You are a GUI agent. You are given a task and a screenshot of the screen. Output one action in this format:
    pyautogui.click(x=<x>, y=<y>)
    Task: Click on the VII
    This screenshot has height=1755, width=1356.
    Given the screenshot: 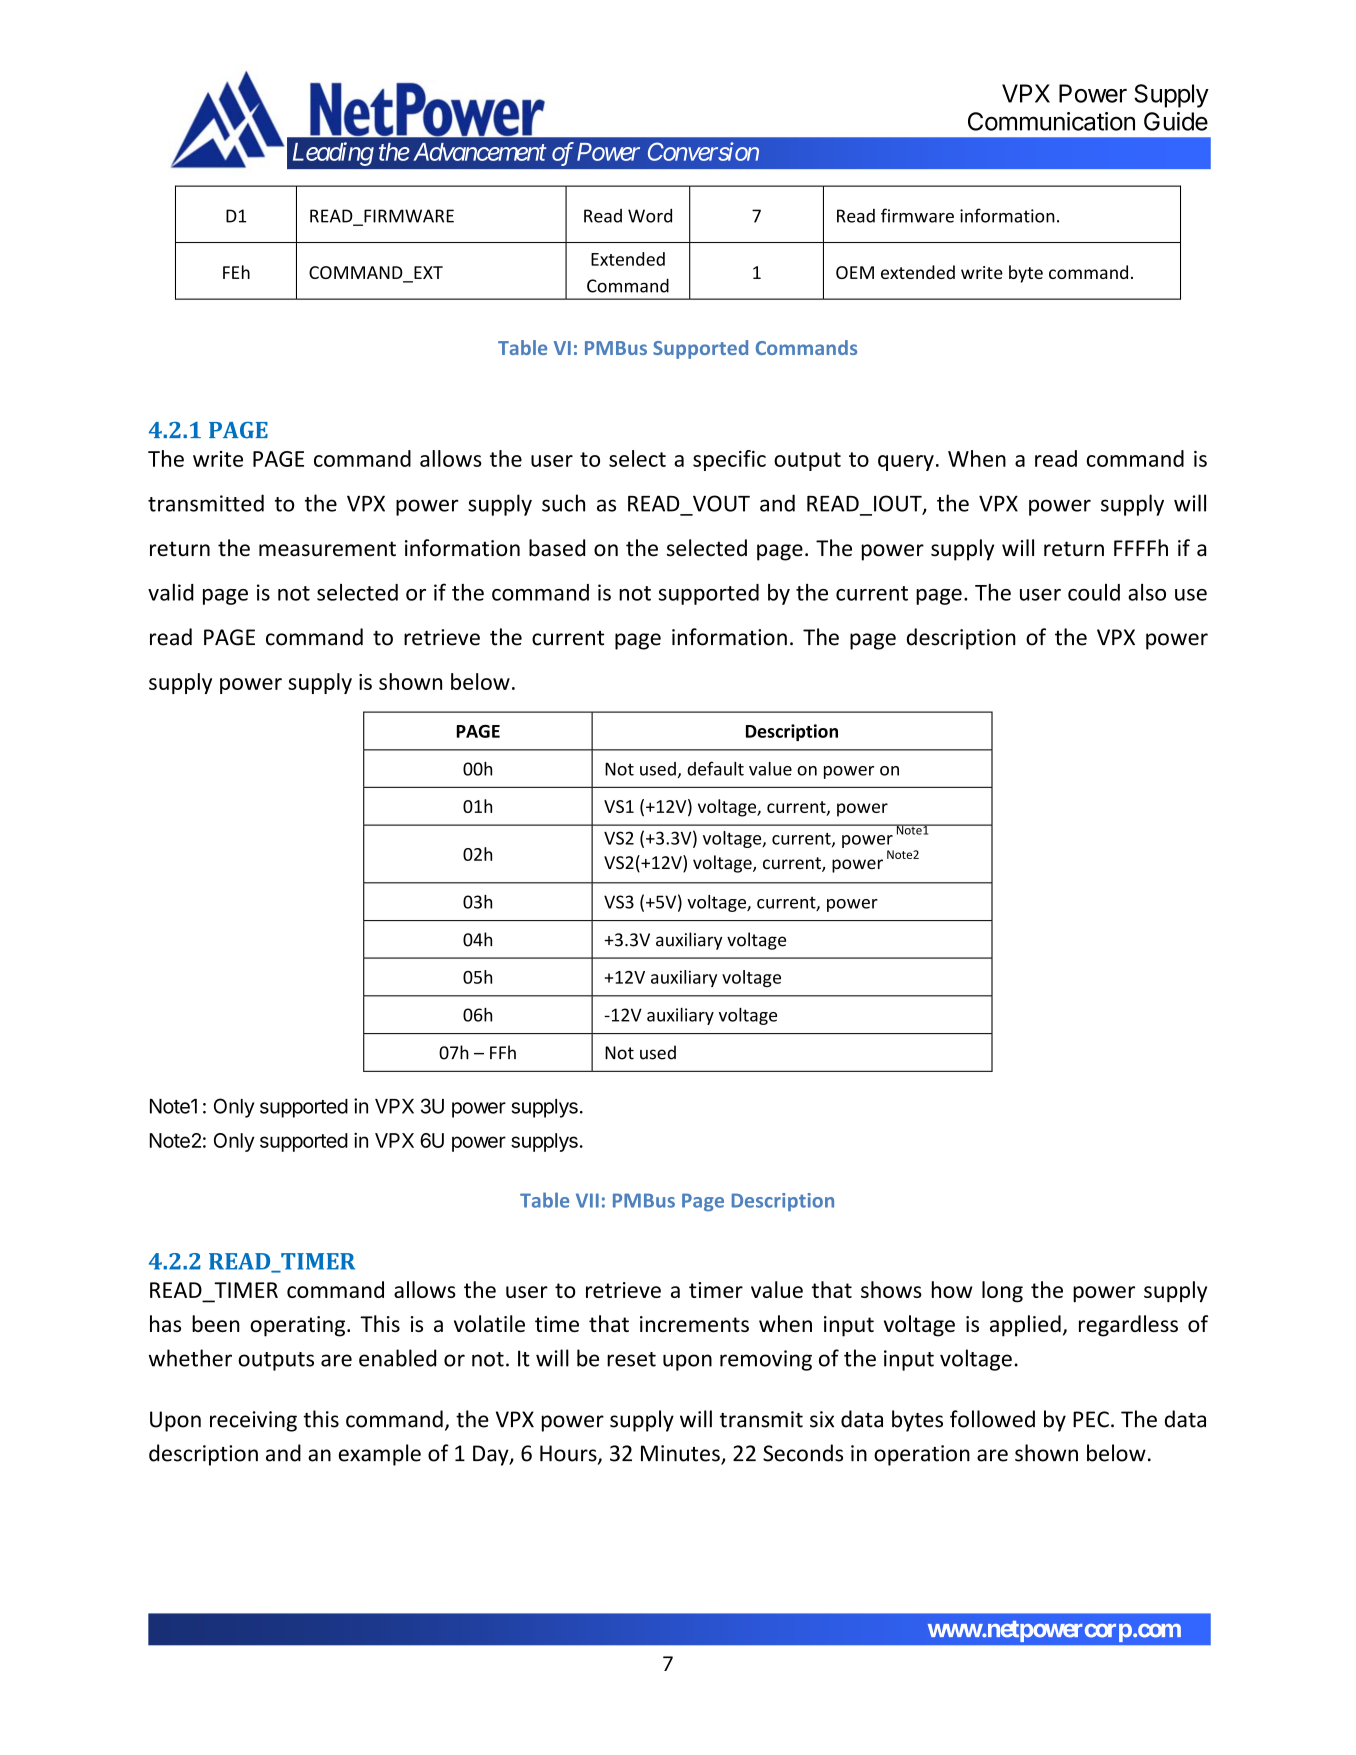 What is the action you would take?
    pyautogui.click(x=587, y=1200)
